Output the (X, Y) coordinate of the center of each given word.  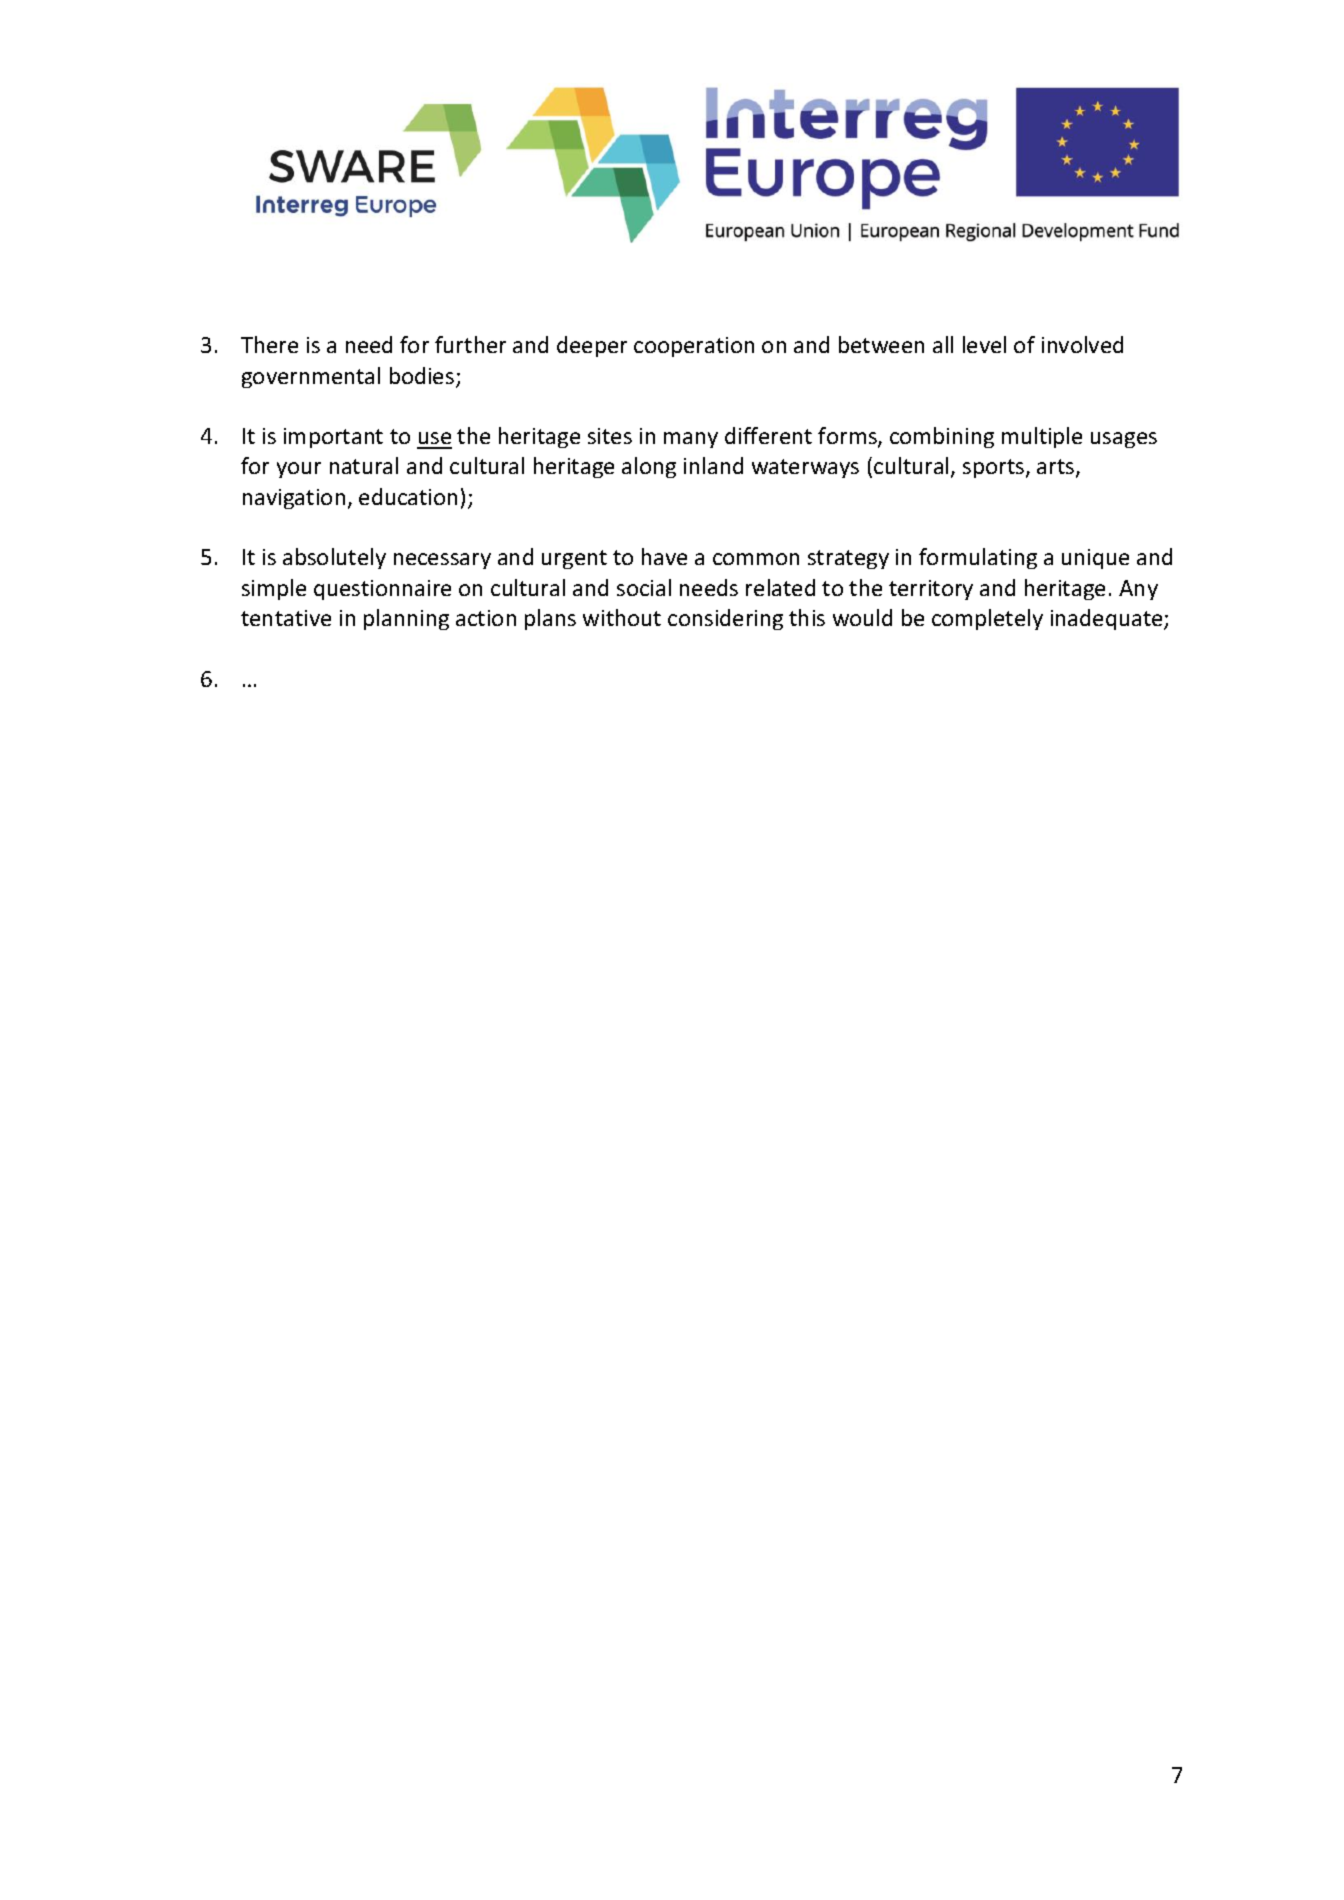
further (470, 344)
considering (725, 619)
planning (406, 619)
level (984, 344)
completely (987, 619)
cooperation (694, 347)
